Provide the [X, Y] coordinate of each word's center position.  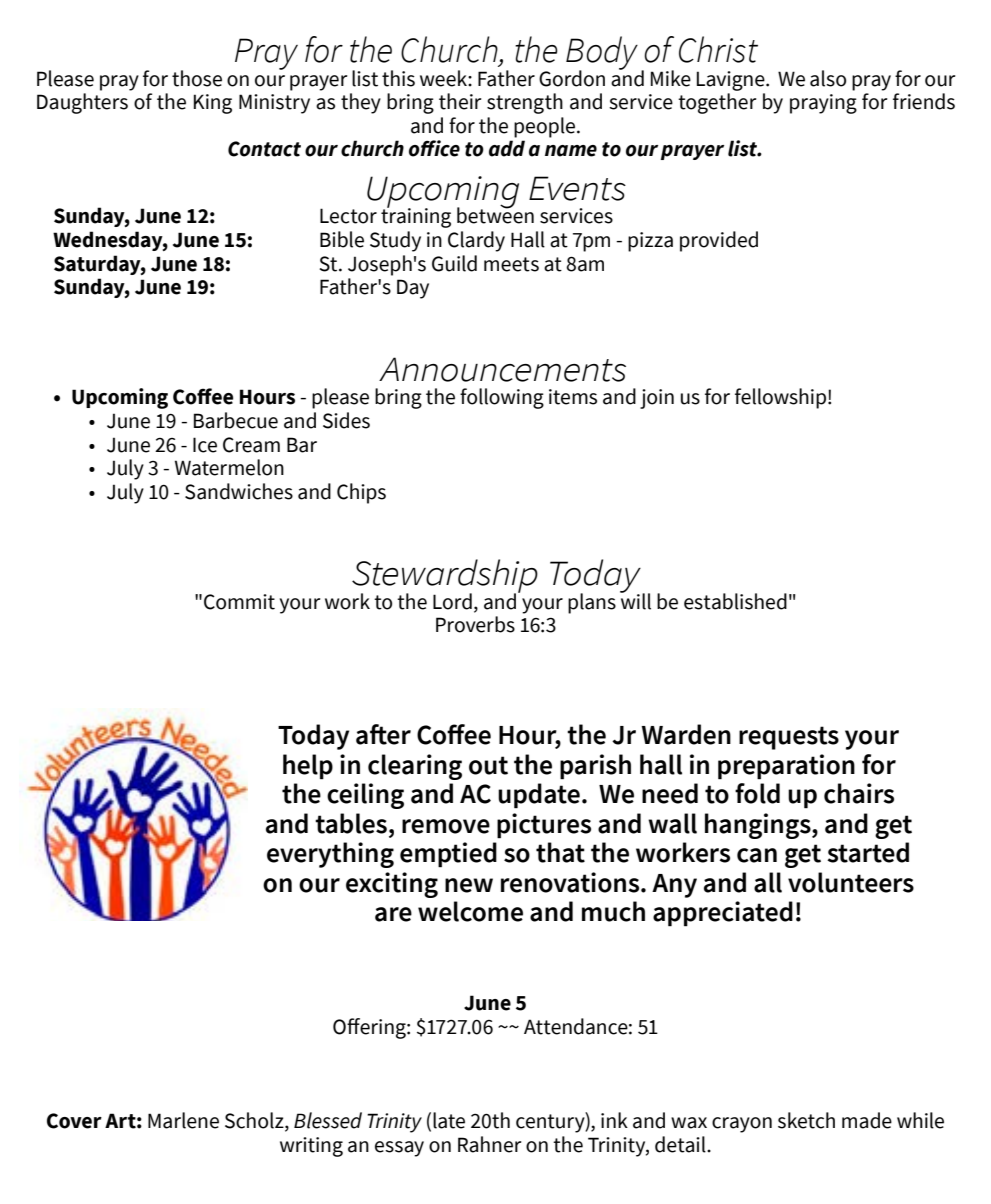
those [197, 78]
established [735, 601]
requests [789, 738]
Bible [342, 239]
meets [511, 264]
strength [525, 103]
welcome [470, 911]
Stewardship [445, 577]
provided [719, 241]
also [828, 78]
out [488, 765]
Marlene [183, 1120]
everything [330, 855]
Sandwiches [239, 491]
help [308, 767]
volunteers [851, 882]
